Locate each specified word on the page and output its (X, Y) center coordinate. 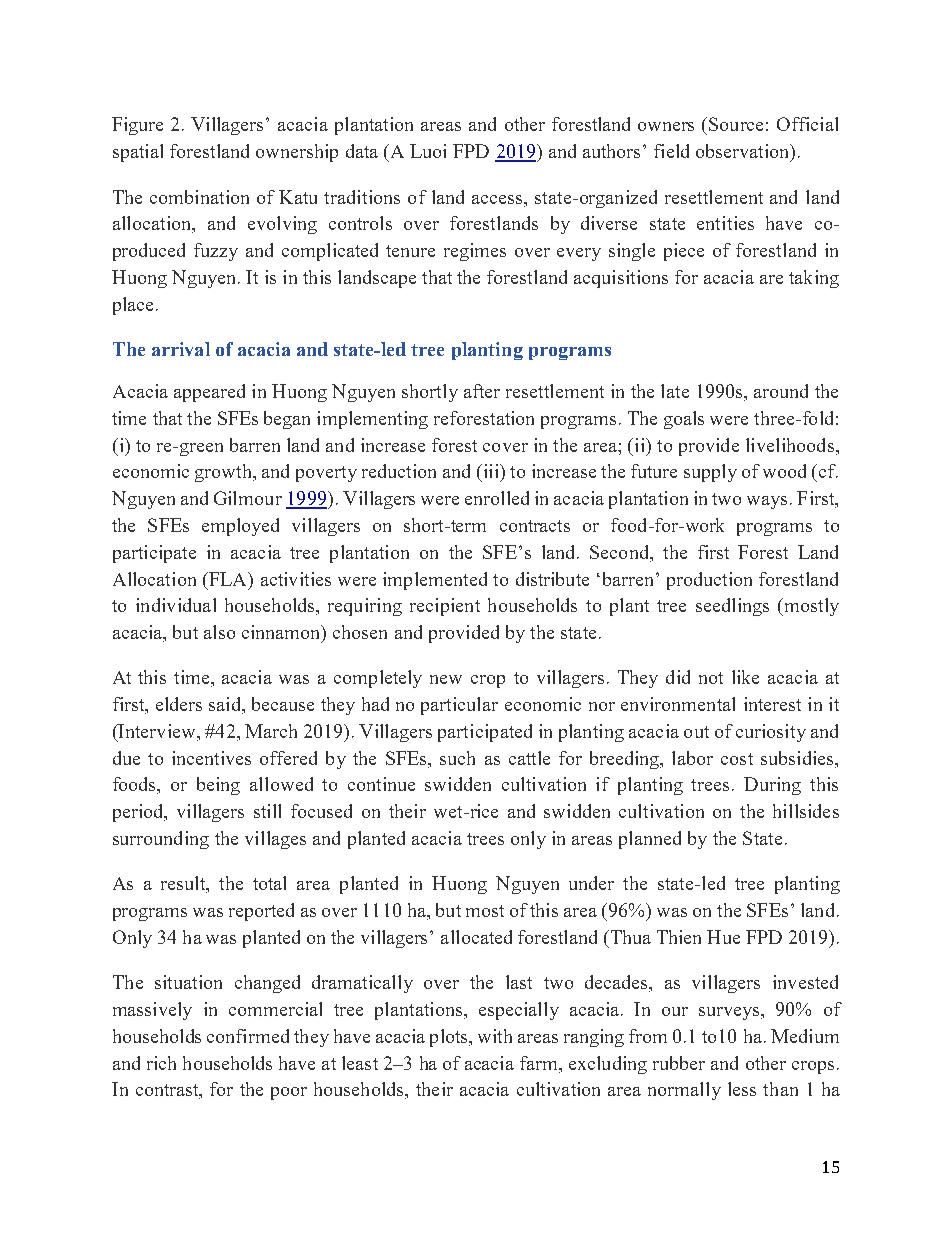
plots (450, 1038)
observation (744, 152)
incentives (211, 758)
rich (161, 1063)
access (498, 199)
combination (199, 197)
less (742, 1089)
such (457, 758)
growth (224, 473)
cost (737, 759)
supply (710, 473)
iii (491, 471)
